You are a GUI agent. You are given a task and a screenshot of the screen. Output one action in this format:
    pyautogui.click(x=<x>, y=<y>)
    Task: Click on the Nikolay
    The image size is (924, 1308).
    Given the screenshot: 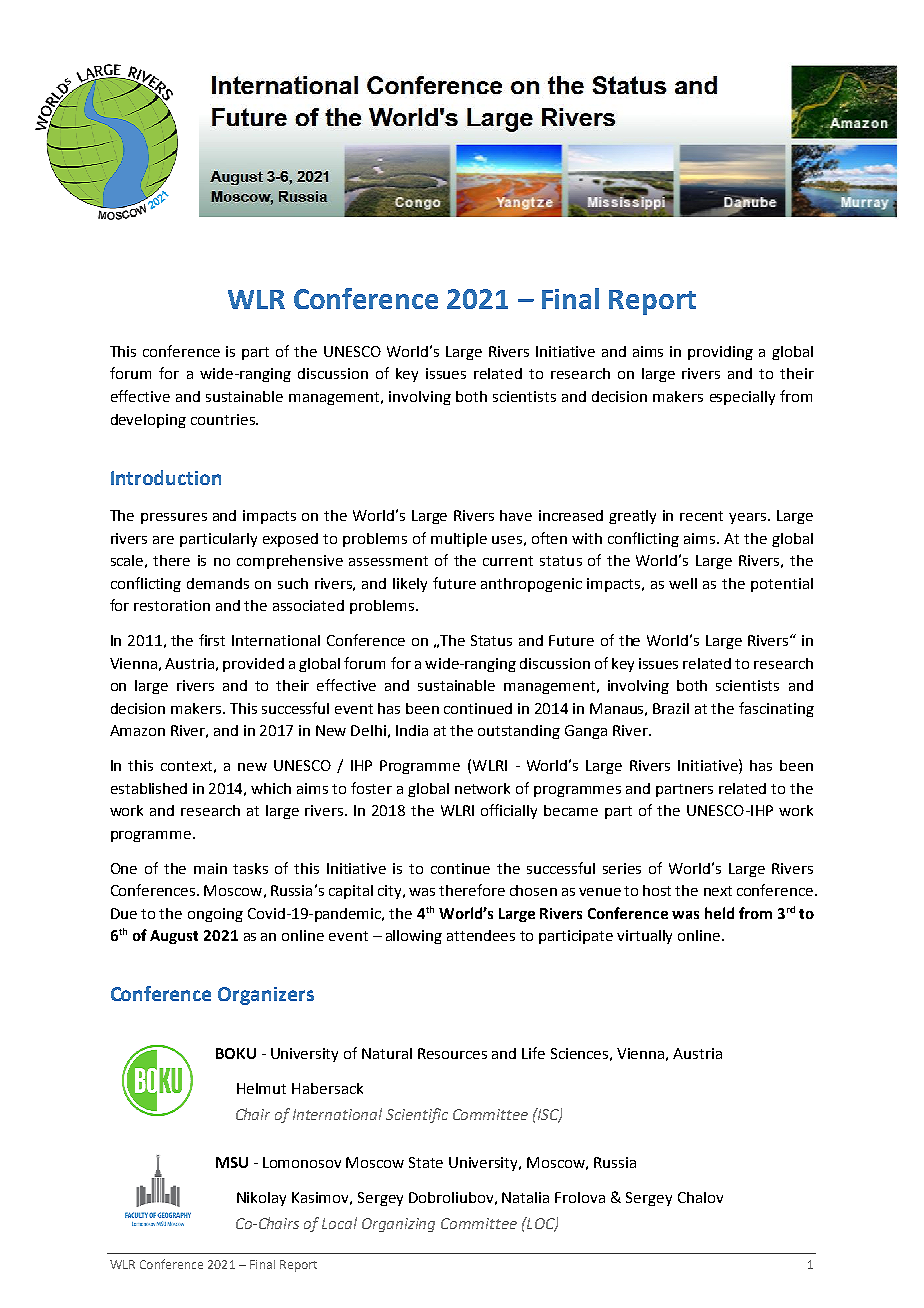 What is the action you would take?
    pyautogui.click(x=261, y=1199)
